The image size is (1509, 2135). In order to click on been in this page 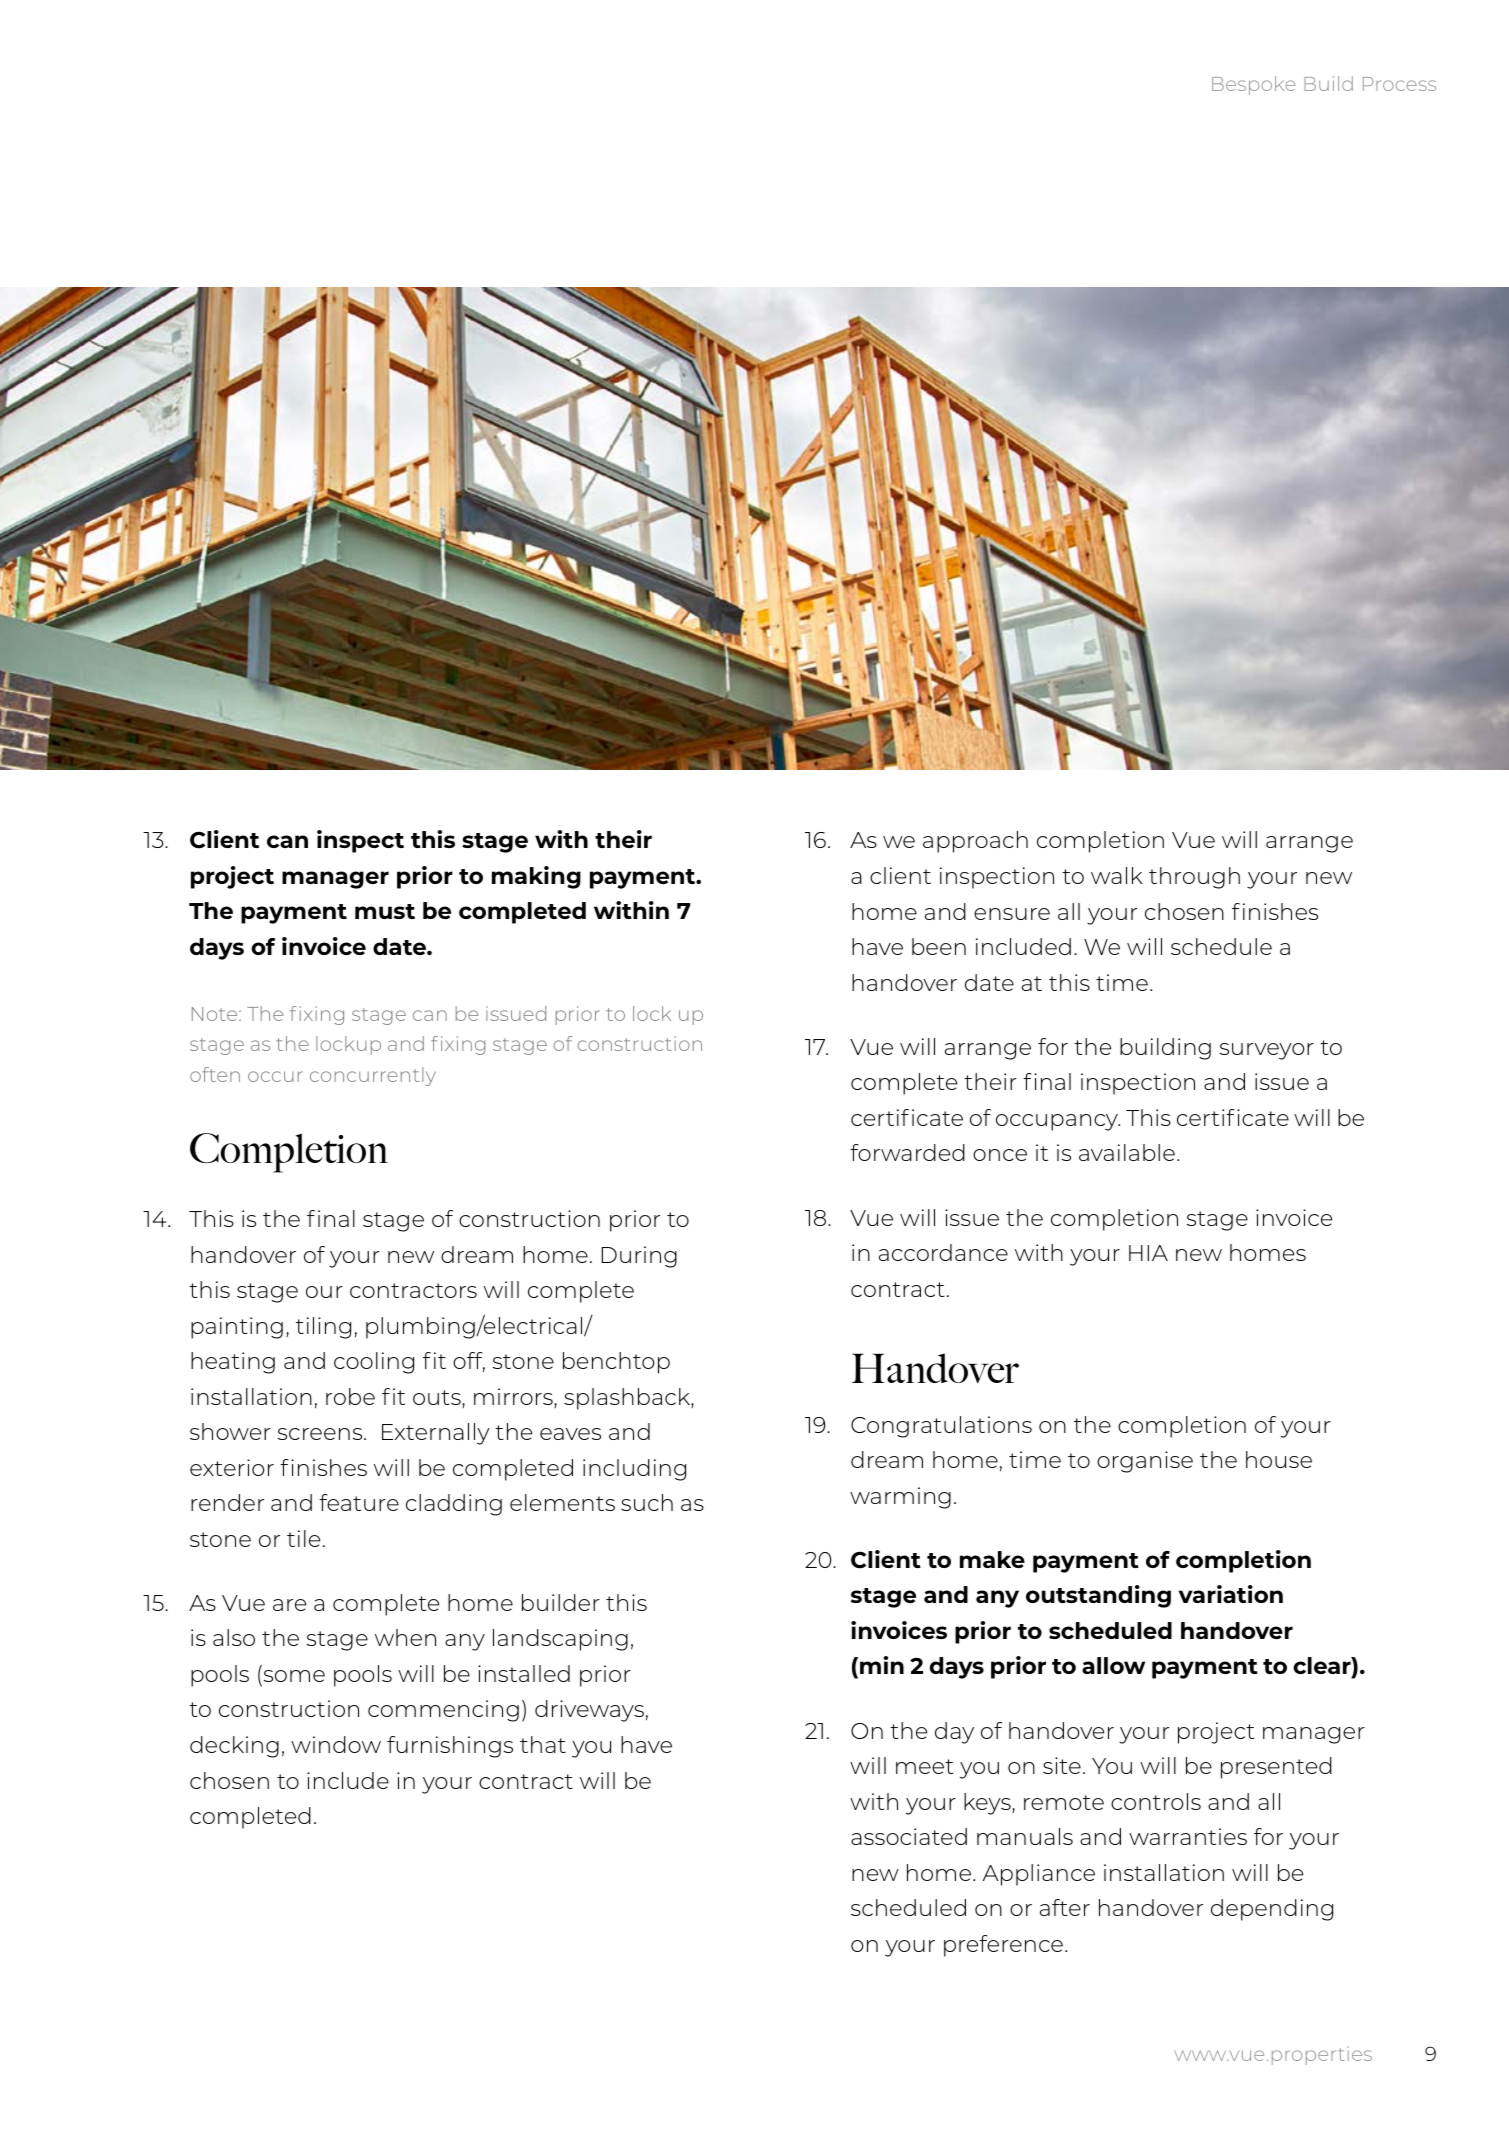, I will do `click(939, 946)`.
